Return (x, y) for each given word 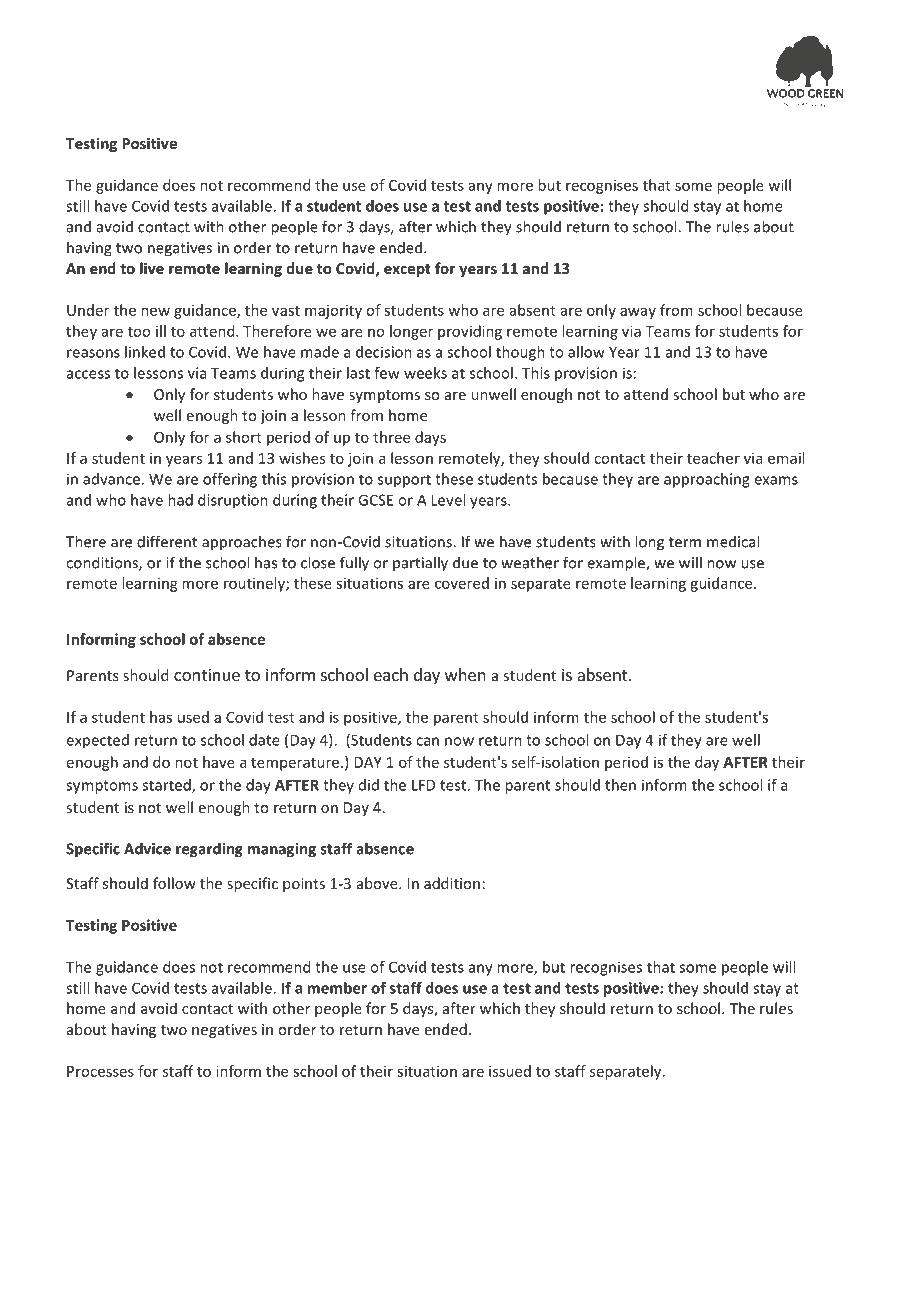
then (620, 785)
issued (510, 1071)
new (155, 311)
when (465, 674)
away (638, 313)
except (407, 270)
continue (207, 674)
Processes (100, 1071)
